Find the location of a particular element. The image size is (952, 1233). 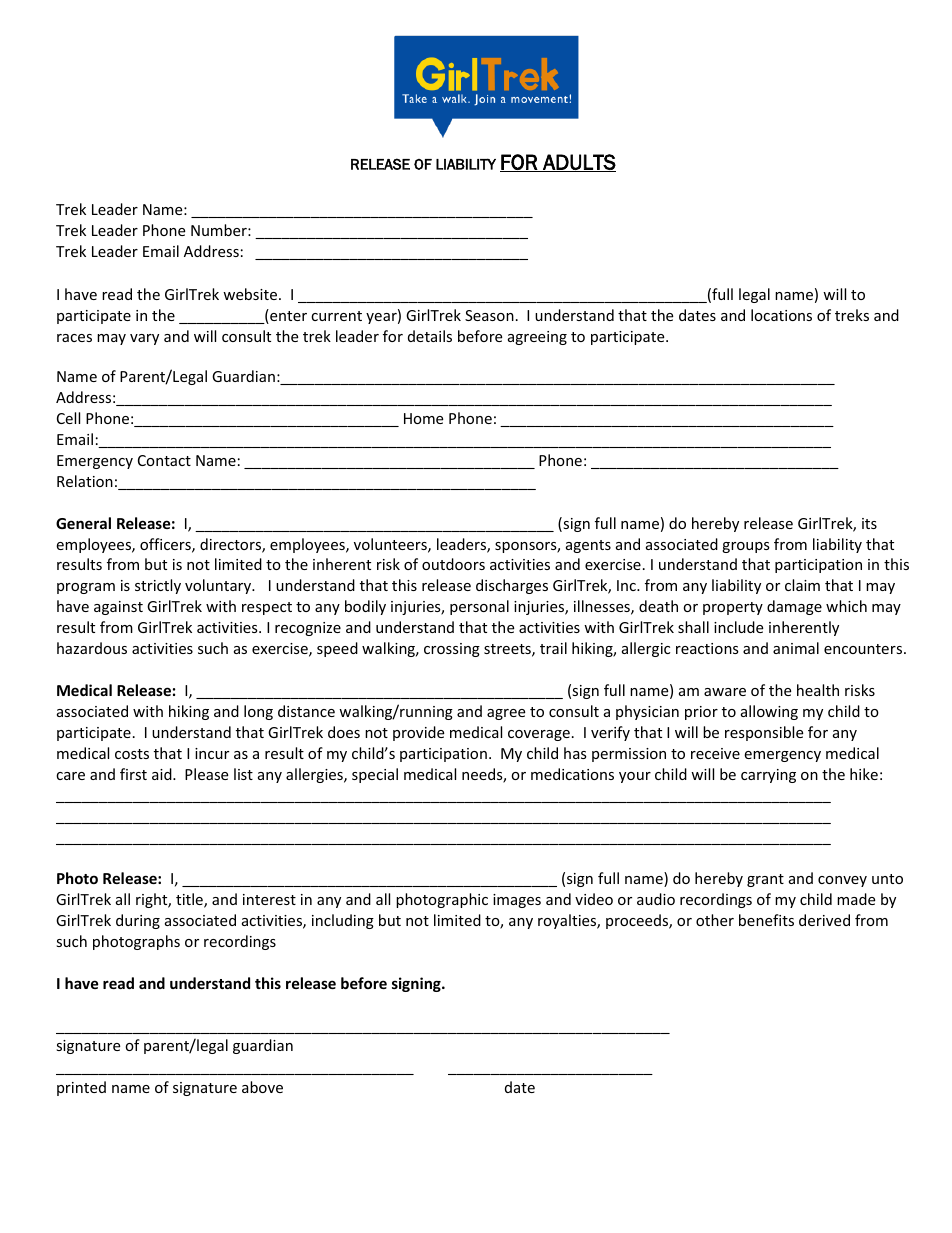

Home is located at coordinates (423, 418).
